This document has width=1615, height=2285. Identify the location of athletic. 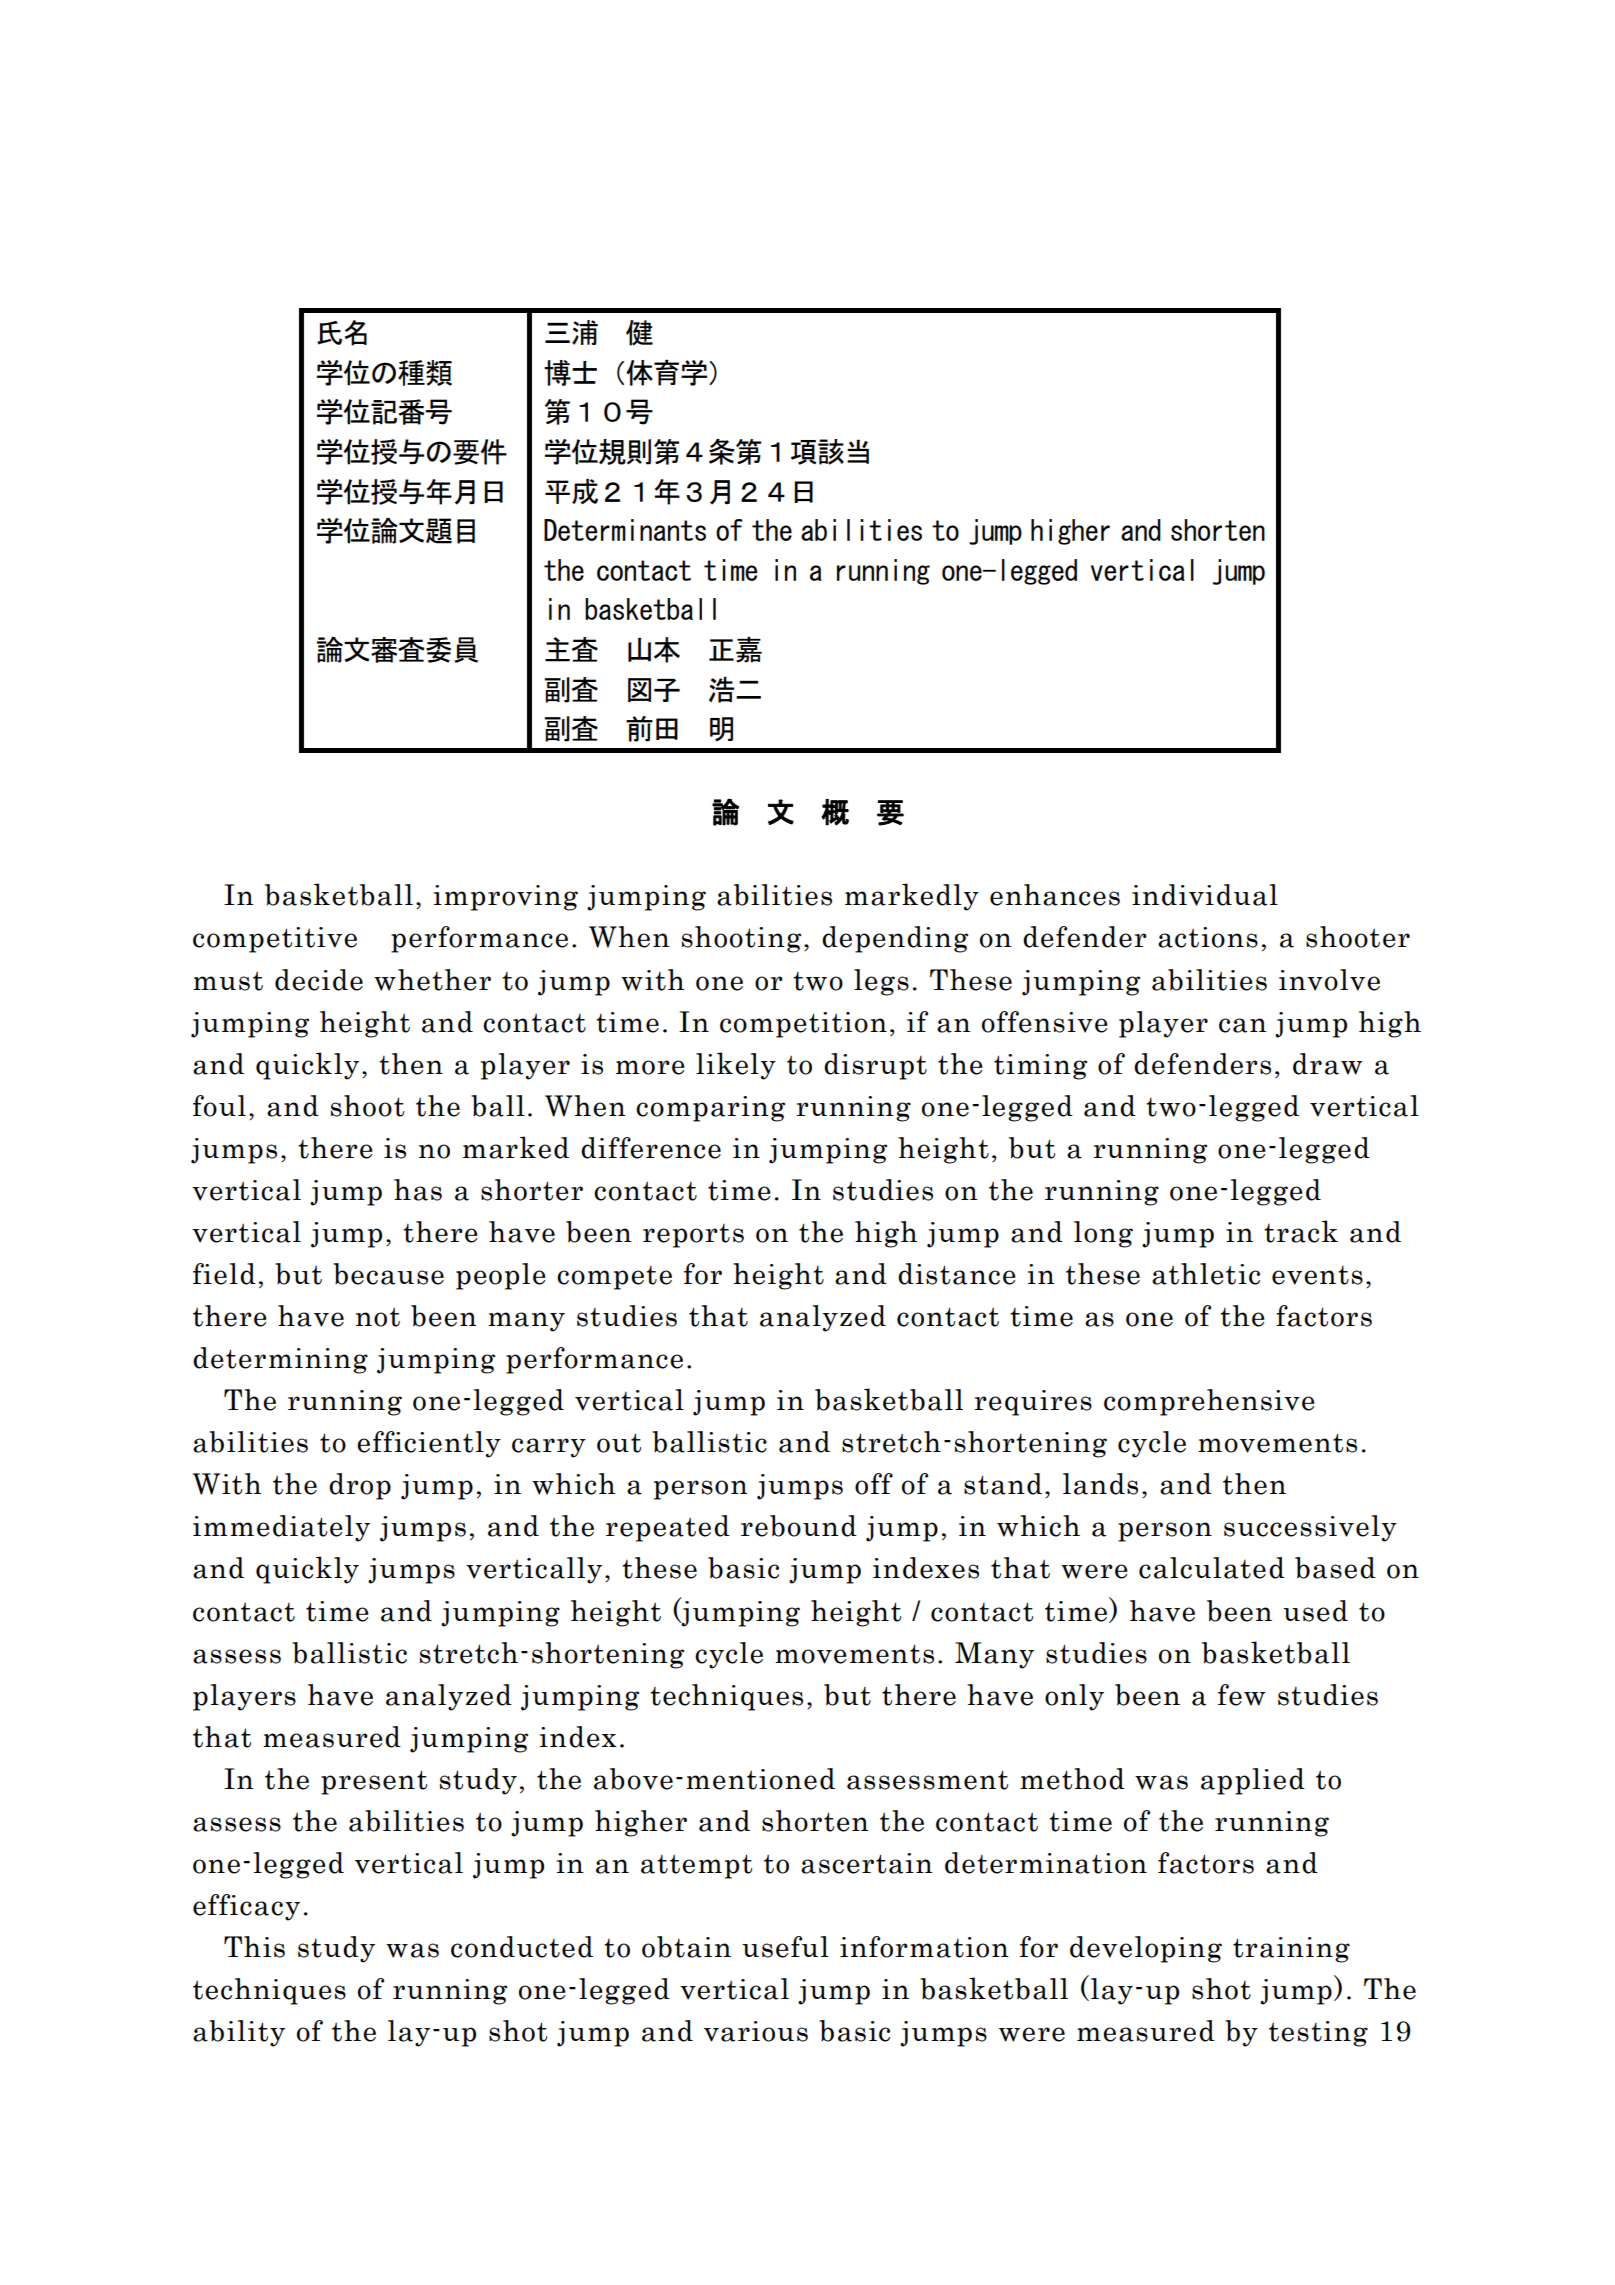
(1206, 1274).
